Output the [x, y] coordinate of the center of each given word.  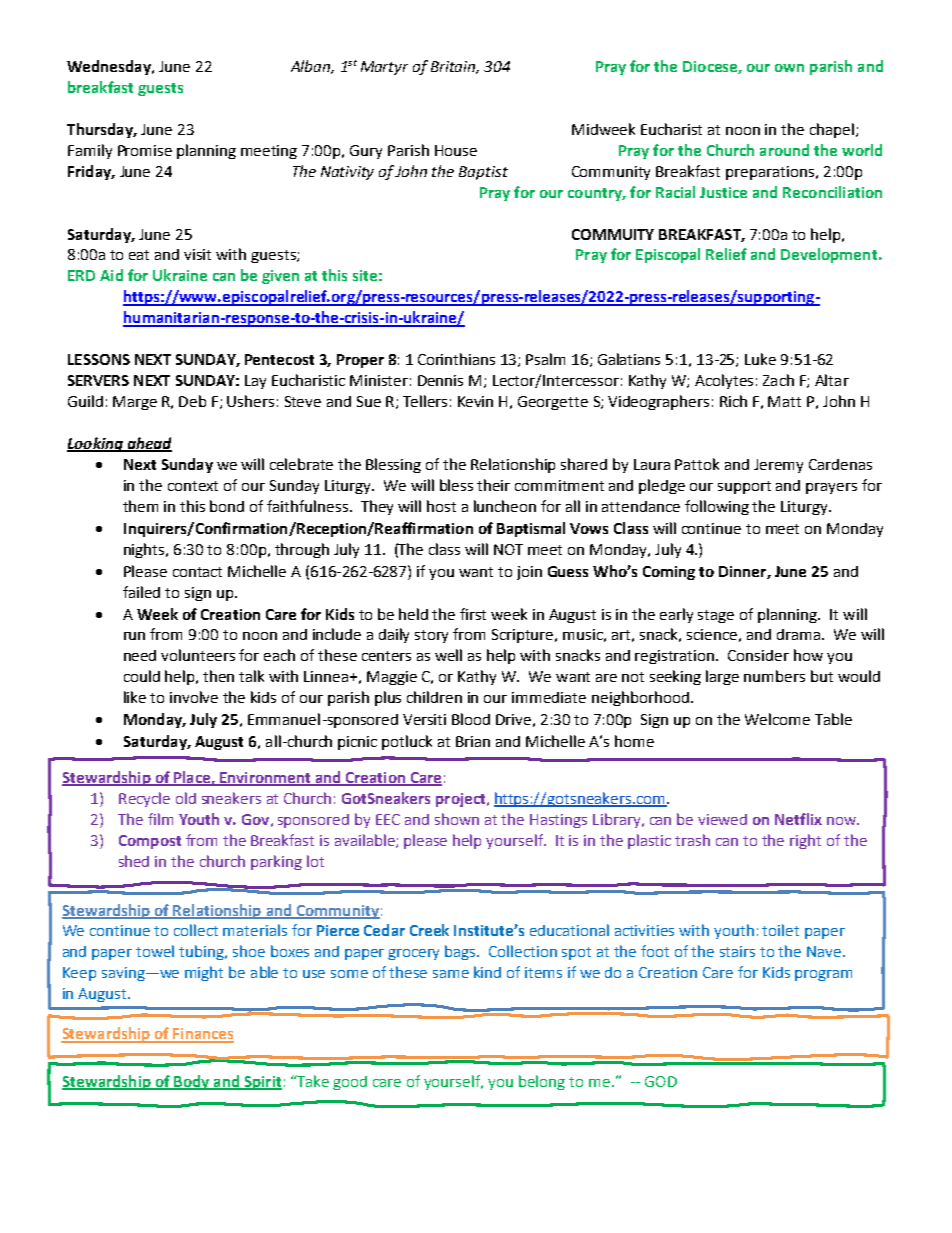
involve [194, 697]
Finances [202, 1035]
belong [542, 1082]
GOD [661, 1081]
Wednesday [110, 67]
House [456, 150]
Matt [784, 401]
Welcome [777, 719]
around [784, 150]
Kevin [475, 401]
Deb [192, 401]
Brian [473, 741]
